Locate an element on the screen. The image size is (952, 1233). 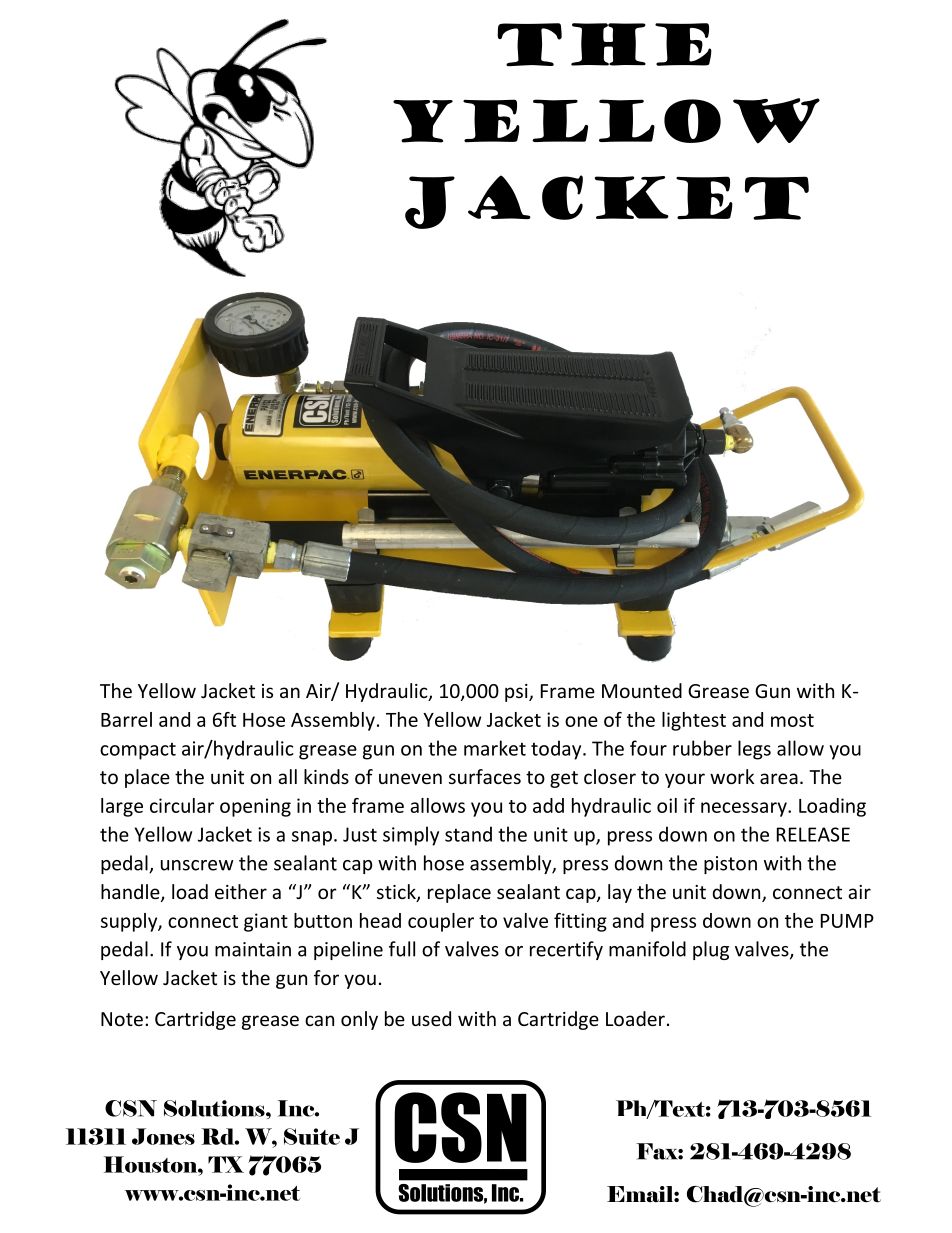
PUMP is located at coordinates (847, 921).
